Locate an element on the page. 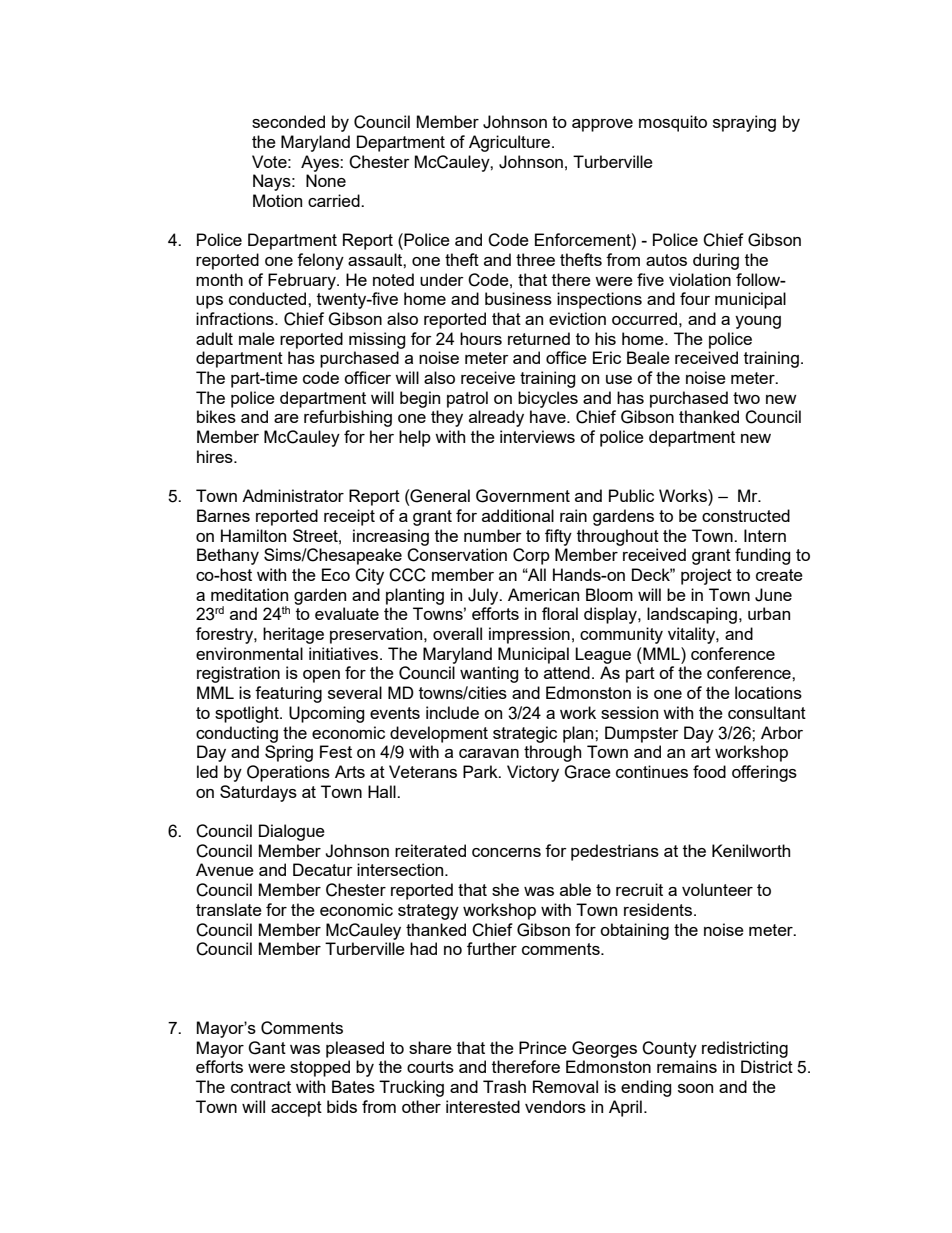  Agriculture is located at coordinates (511, 143).
